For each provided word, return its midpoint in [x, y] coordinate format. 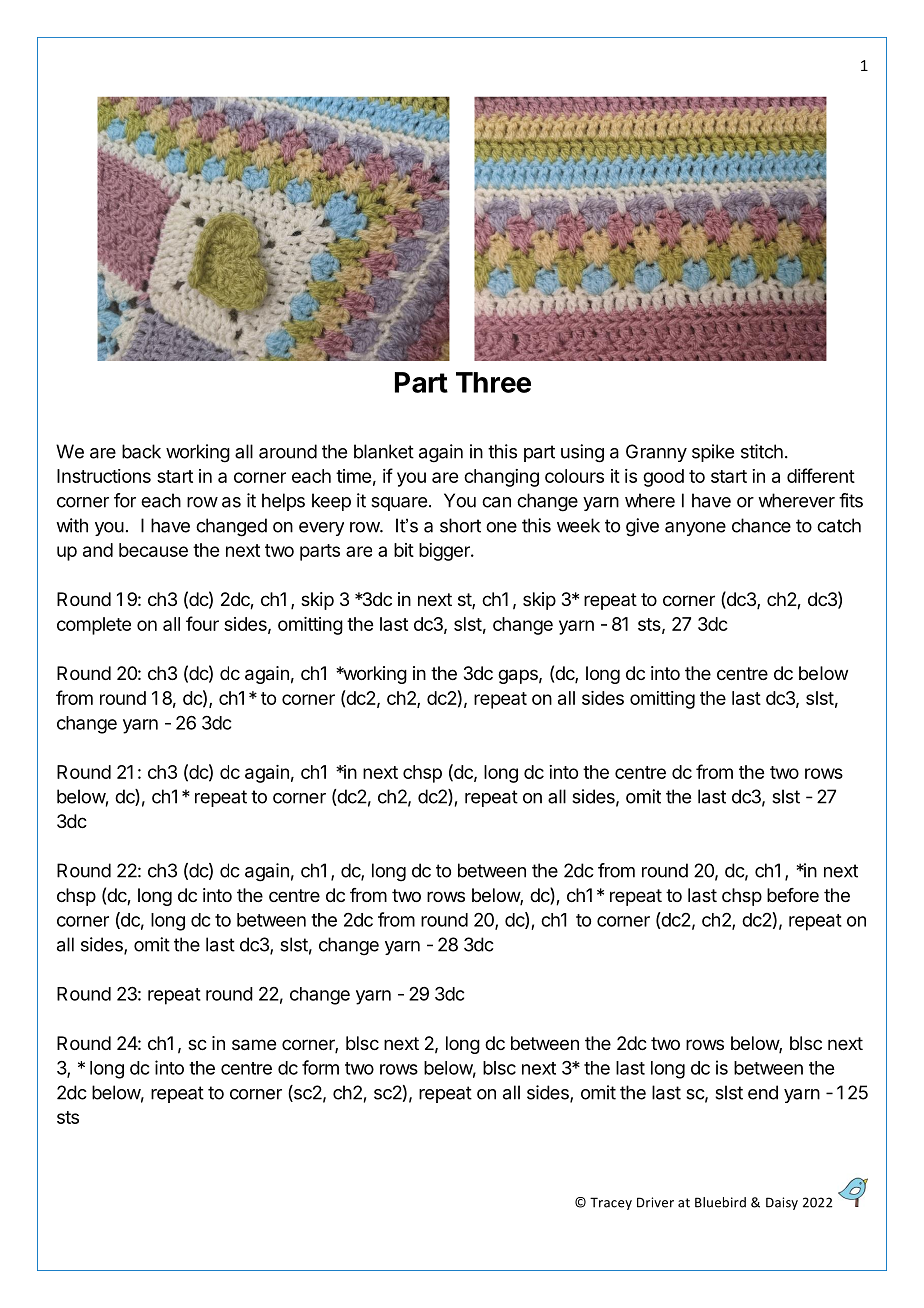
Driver [655, 1202]
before [793, 895]
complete [94, 626]
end [763, 1092]
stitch [762, 451]
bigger [445, 552]
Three [493, 382]
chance [761, 525]
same [254, 1045]
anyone [695, 529]
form [320, 1067]
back [141, 451]
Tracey [611, 1203]
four [202, 623]
